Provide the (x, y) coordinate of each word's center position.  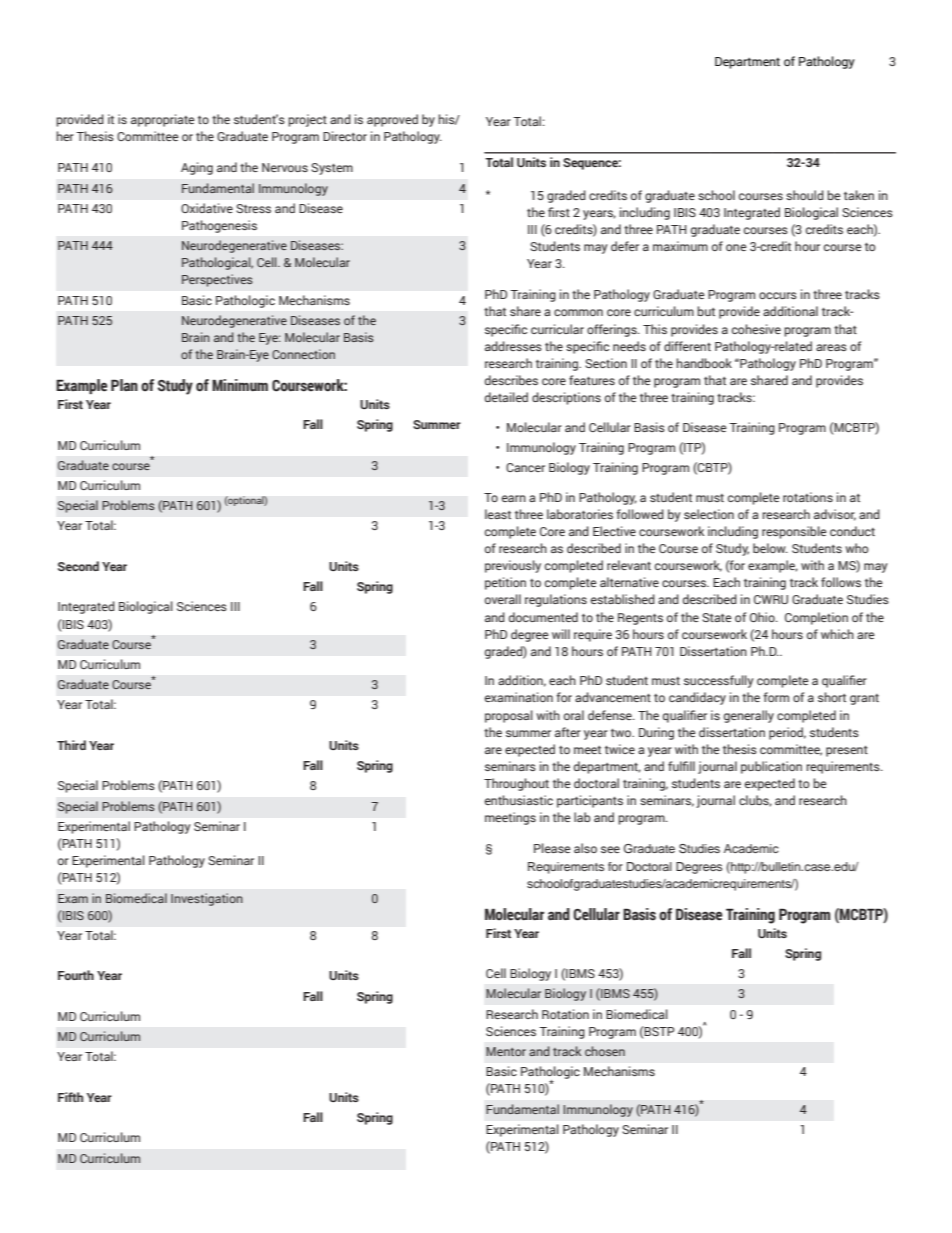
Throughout (516, 784)
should (805, 195)
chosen (605, 1051)
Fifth (70, 1097)
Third (71, 745)
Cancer (525, 467)
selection (709, 514)
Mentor (506, 1051)
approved (392, 120)
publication (771, 767)
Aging (197, 168)
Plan (124, 385)
